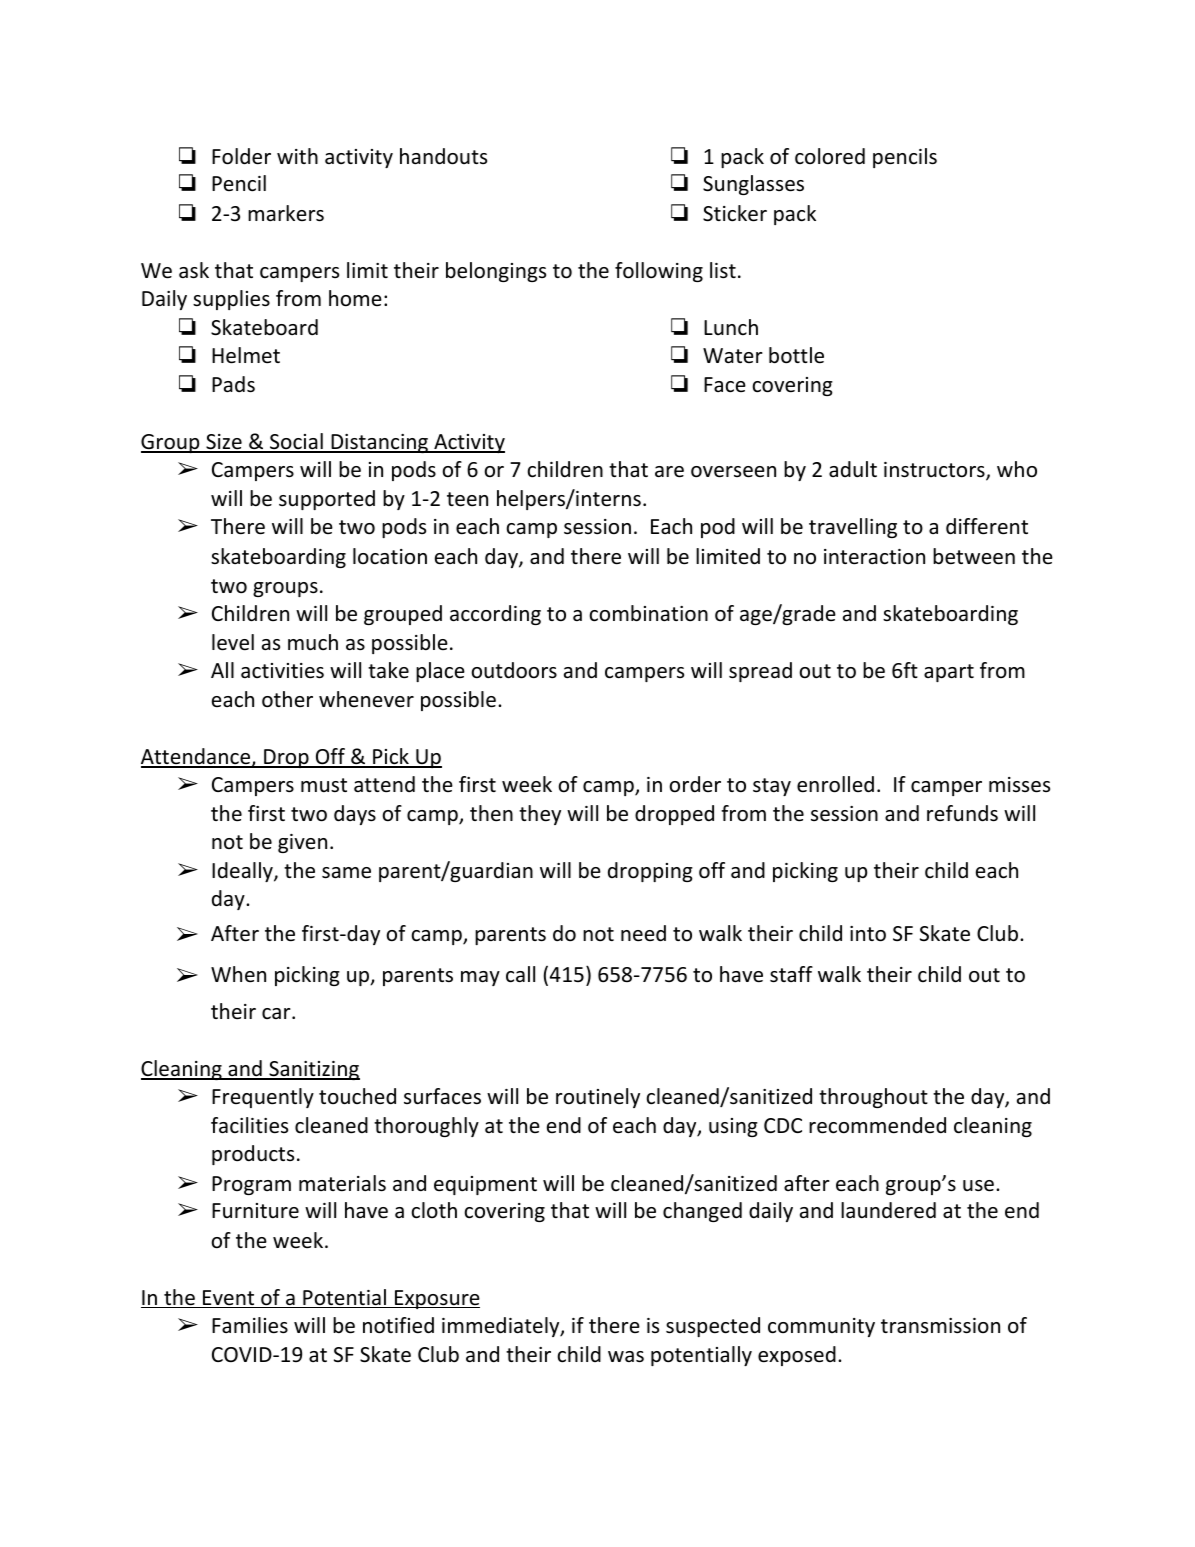  What do you see at coordinates (250, 1325) in the screenshot?
I see `Families` at bounding box center [250, 1325].
